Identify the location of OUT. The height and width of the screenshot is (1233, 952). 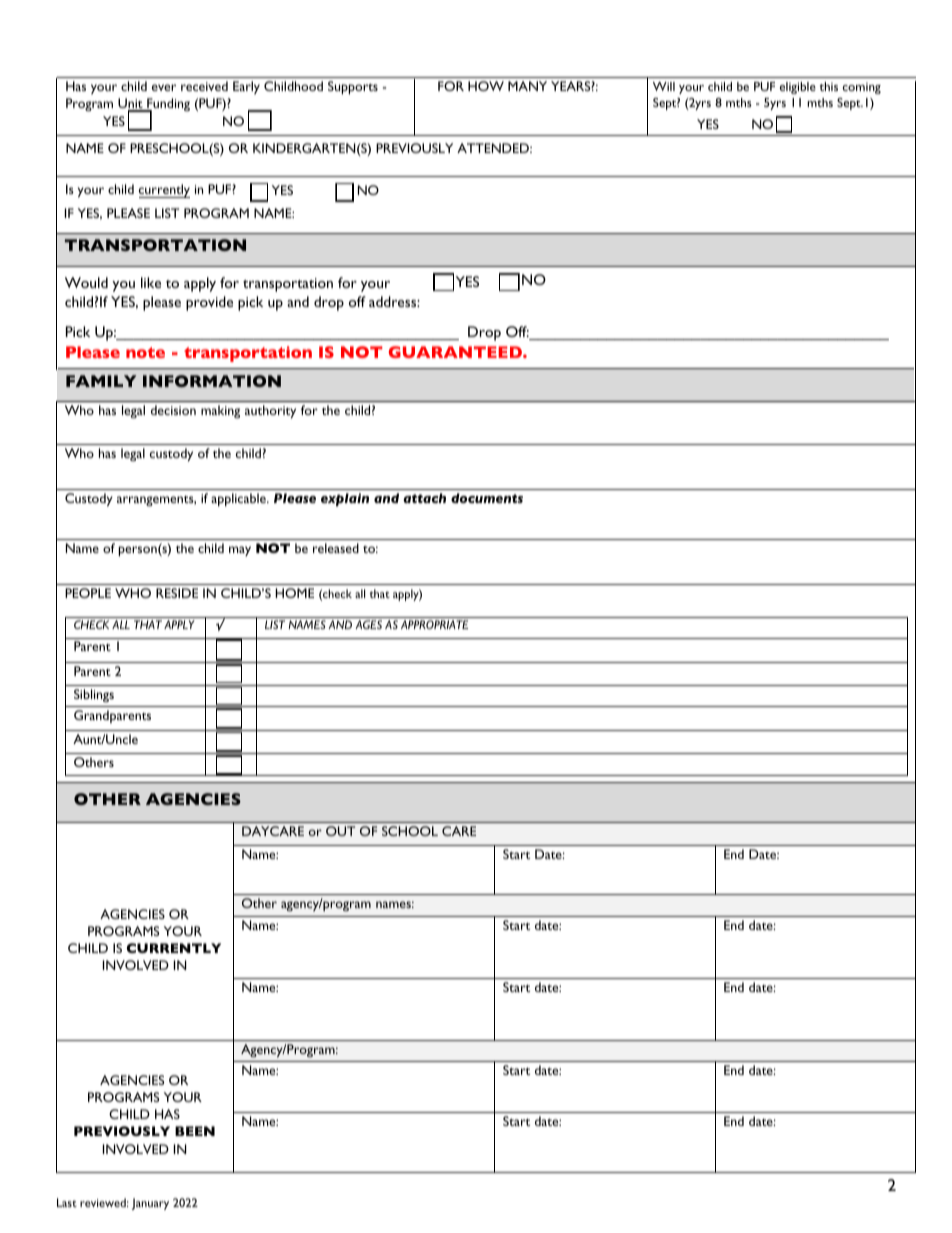
(340, 831).
